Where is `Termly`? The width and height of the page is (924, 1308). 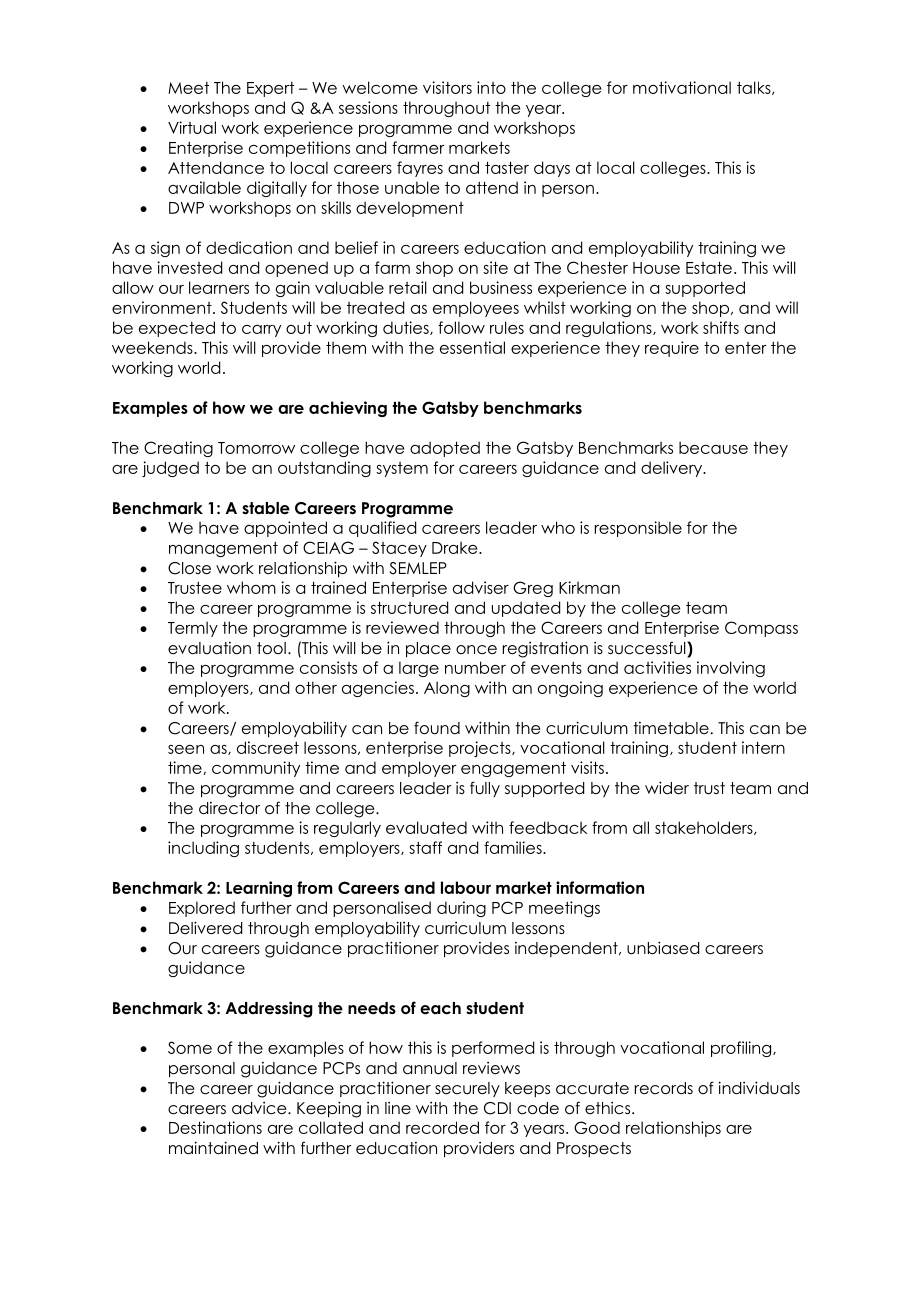
Termly is located at coordinates (193, 629).
